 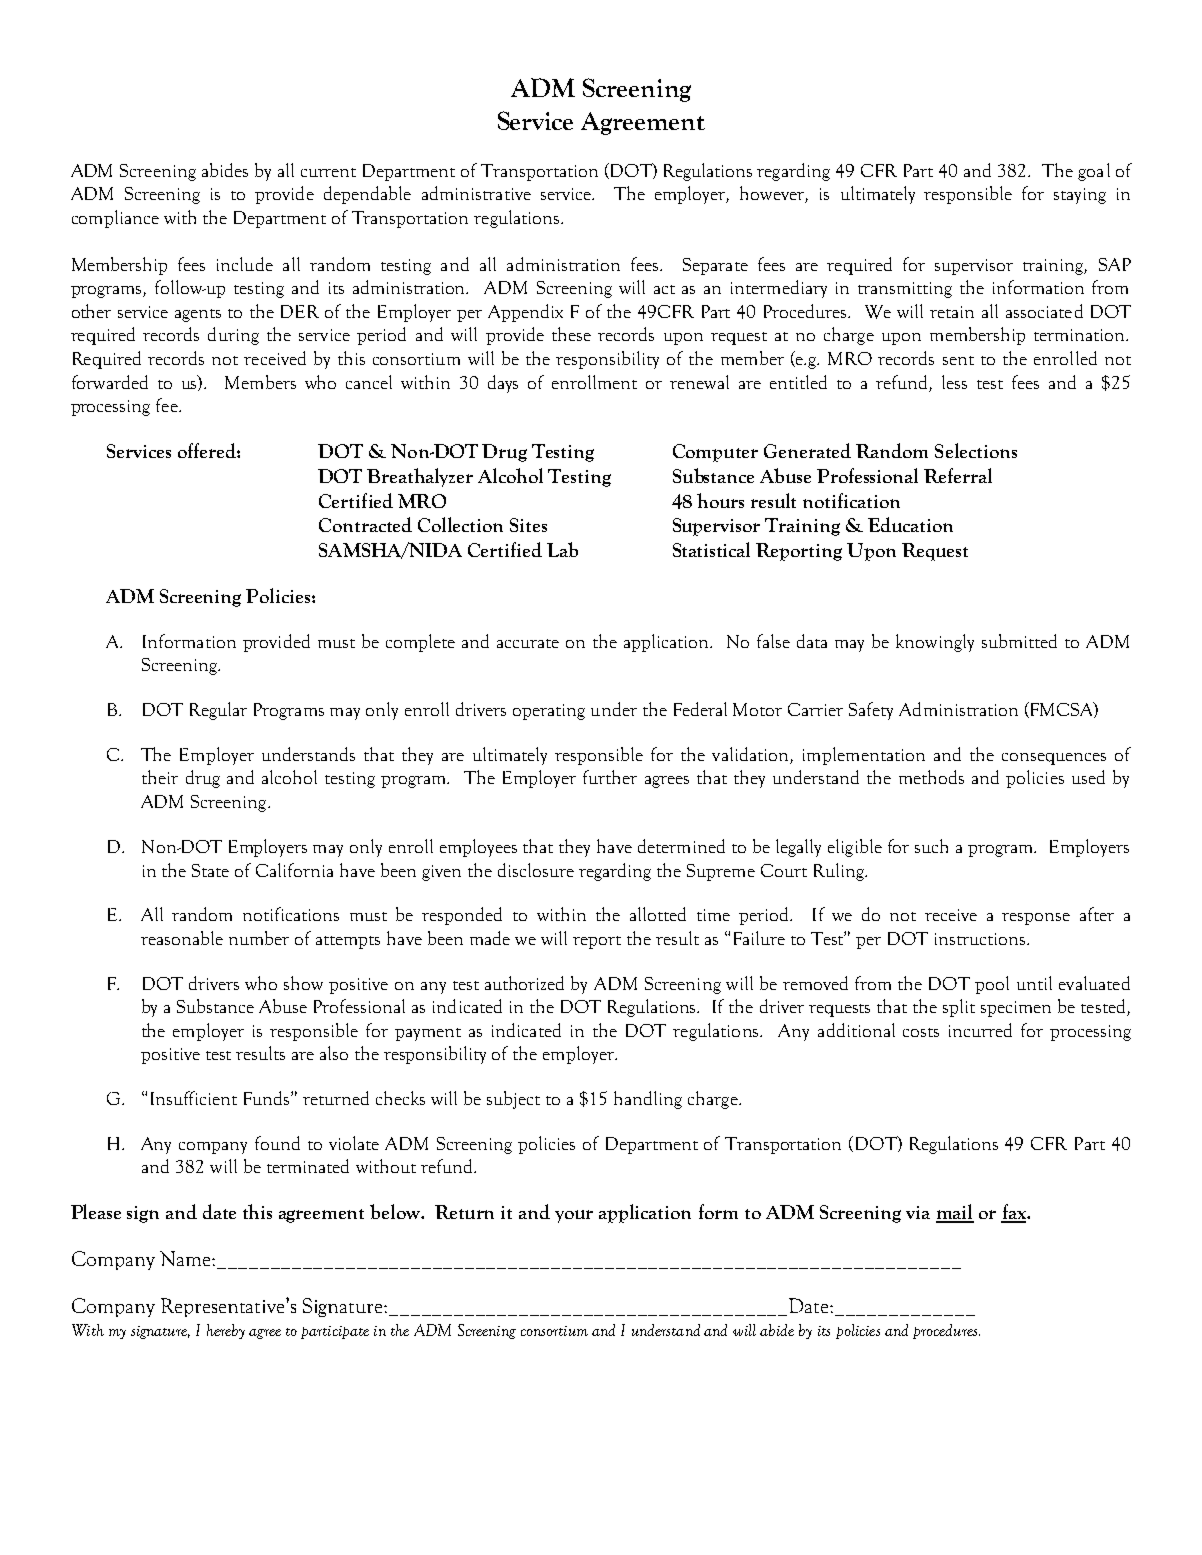 I want to click on staying, so click(x=1080, y=196).
